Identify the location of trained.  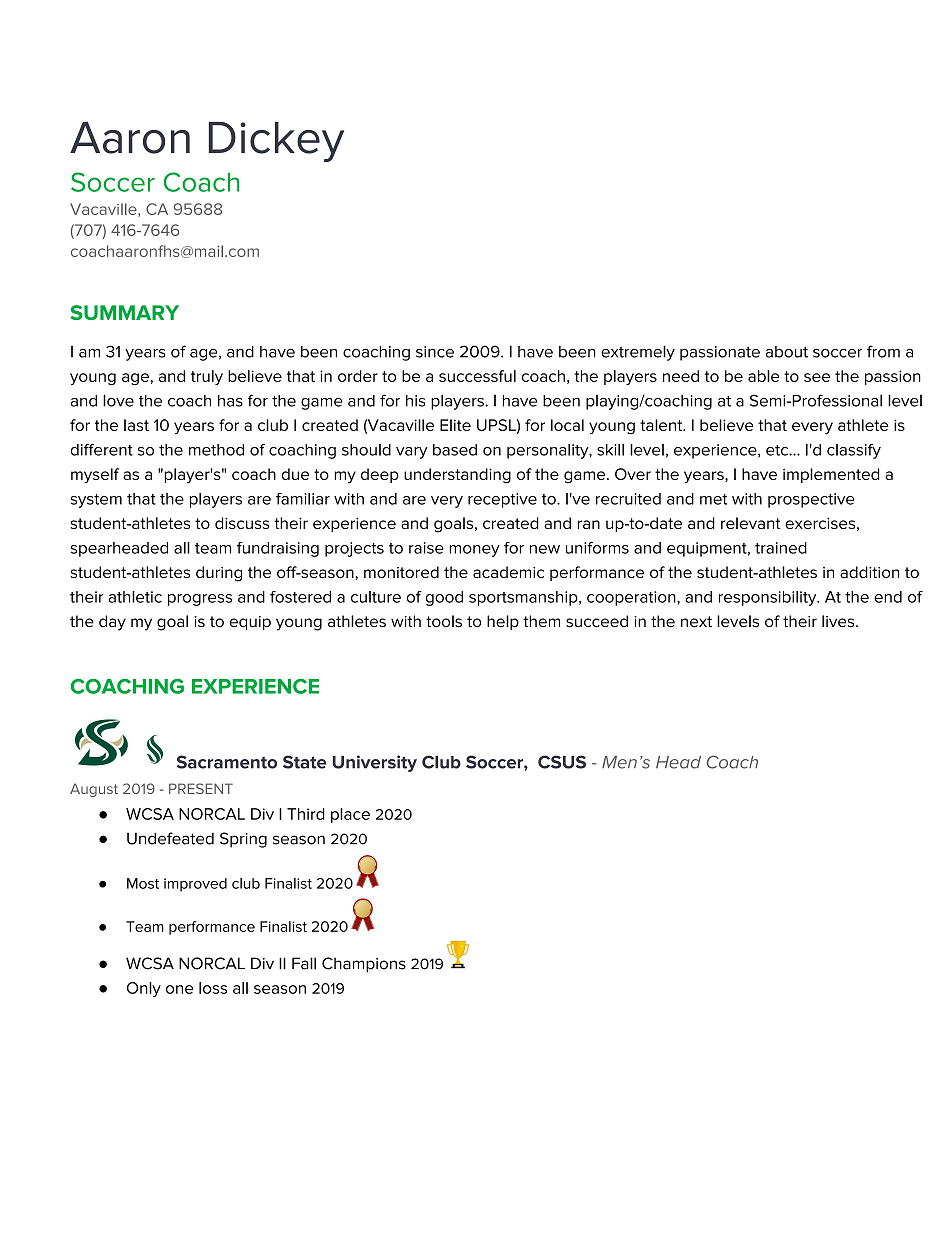
(781, 548).
